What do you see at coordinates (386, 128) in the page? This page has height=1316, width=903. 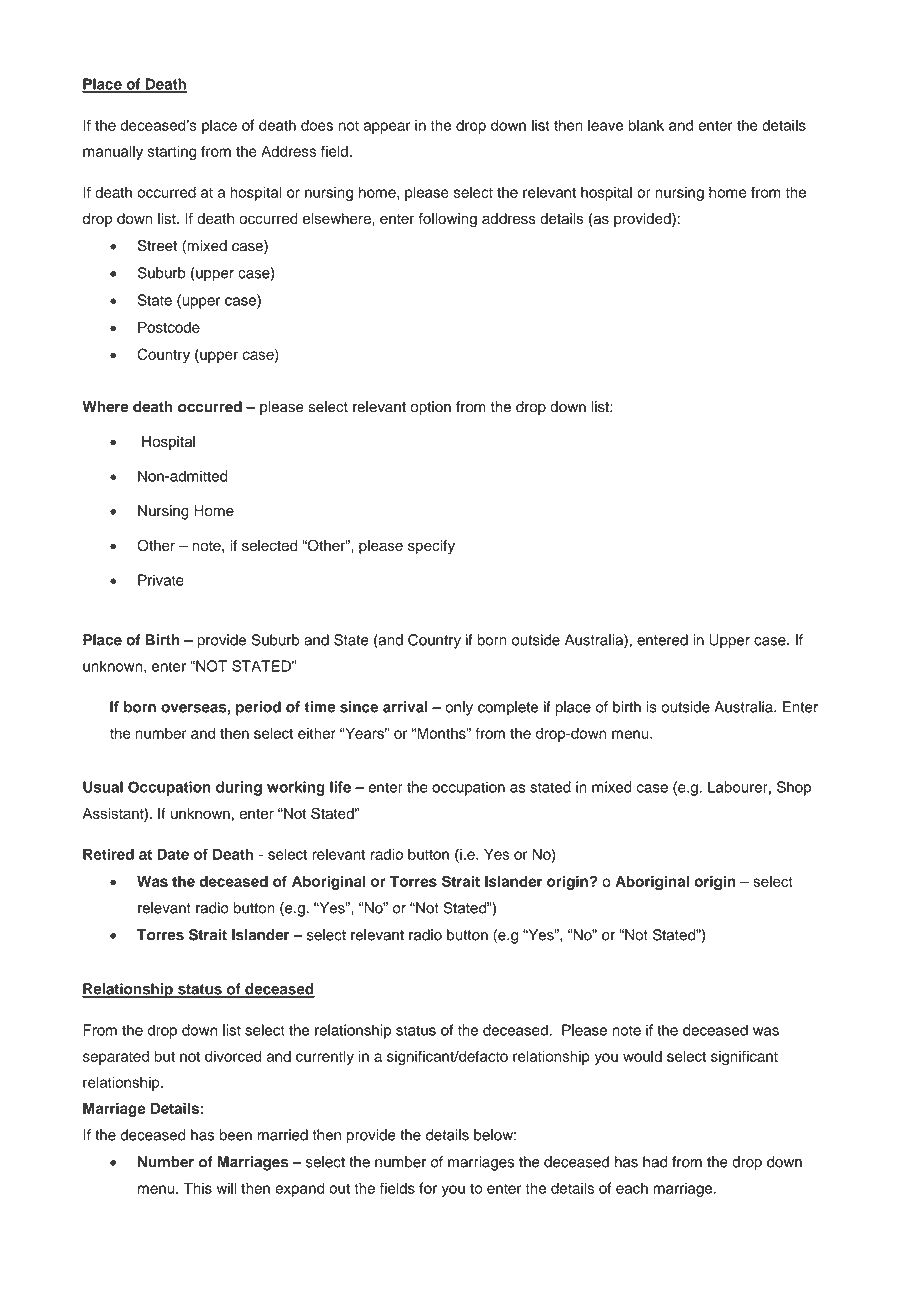 I see `appear` at bounding box center [386, 128].
